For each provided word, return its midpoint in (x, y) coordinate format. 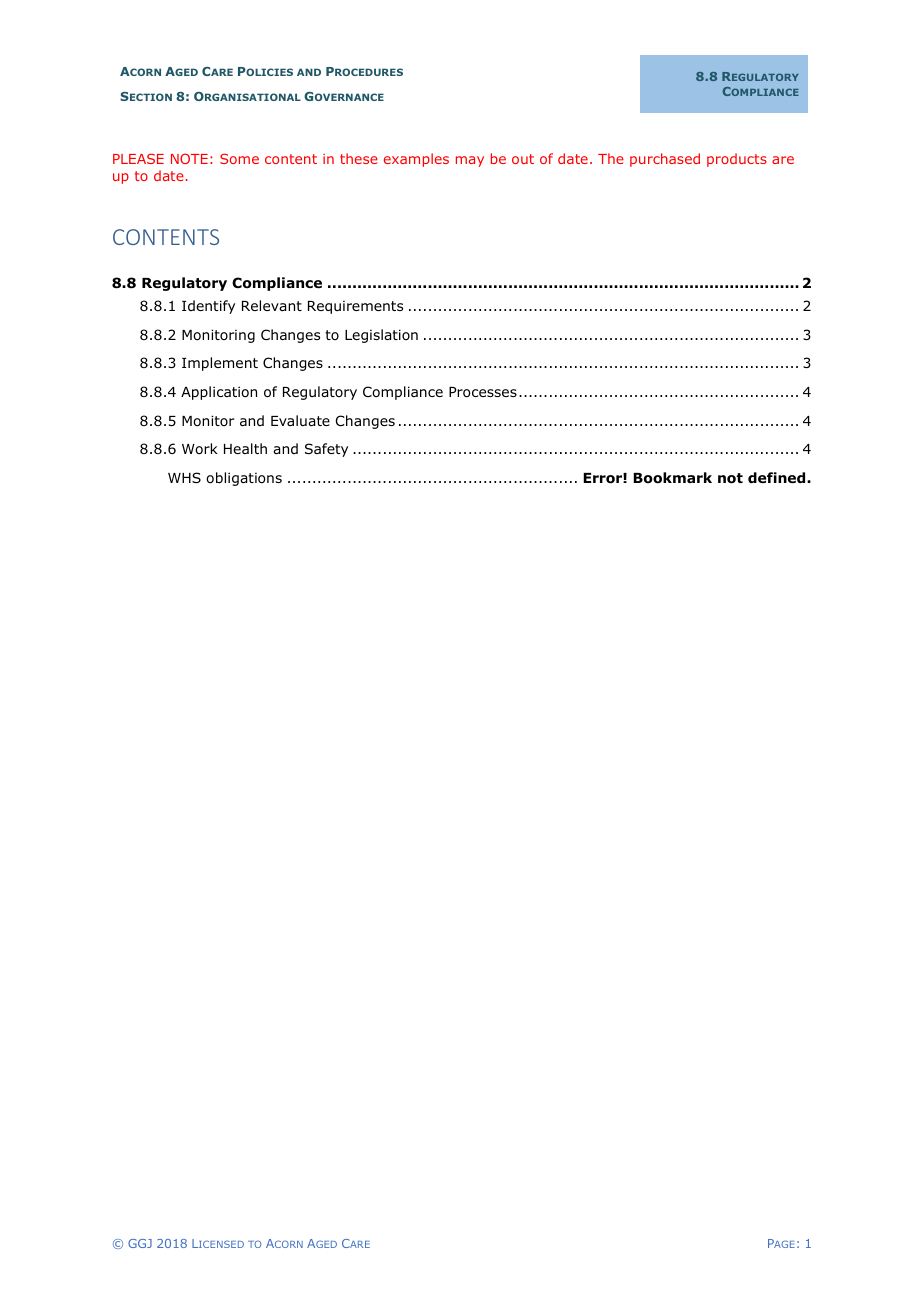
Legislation (381, 336)
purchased (665, 160)
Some (239, 158)
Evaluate (300, 420)
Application (219, 393)
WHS (184, 477)
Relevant (272, 305)
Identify (208, 307)
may (470, 161)
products (737, 160)
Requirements (355, 307)
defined (778, 477)
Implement (220, 364)
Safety (326, 450)
